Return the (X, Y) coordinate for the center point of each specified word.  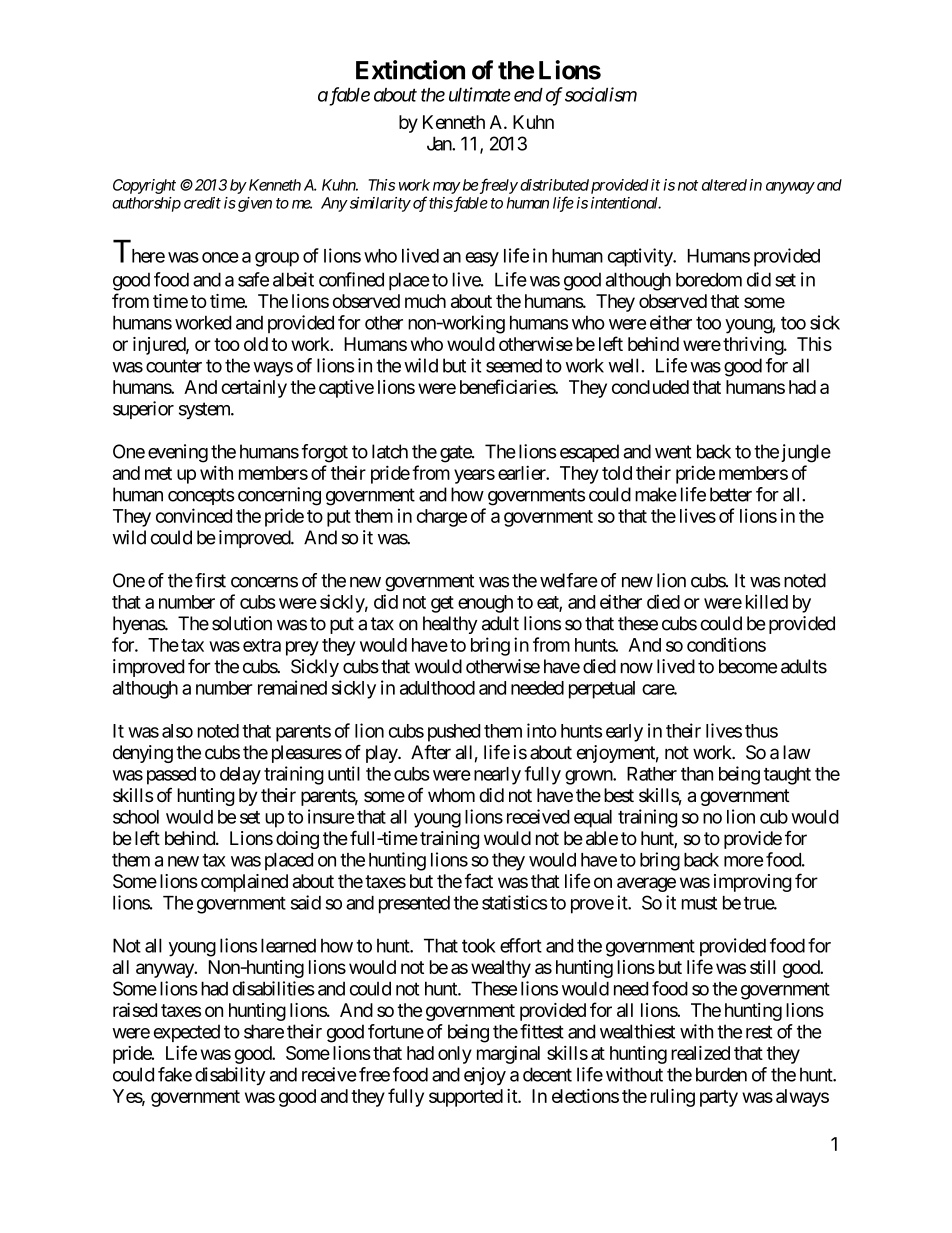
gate (456, 454)
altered (724, 185)
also (177, 731)
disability (230, 1076)
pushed (454, 733)
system (205, 410)
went (673, 452)
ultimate (480, 94)
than (697, 774)
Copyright (144, 186)
